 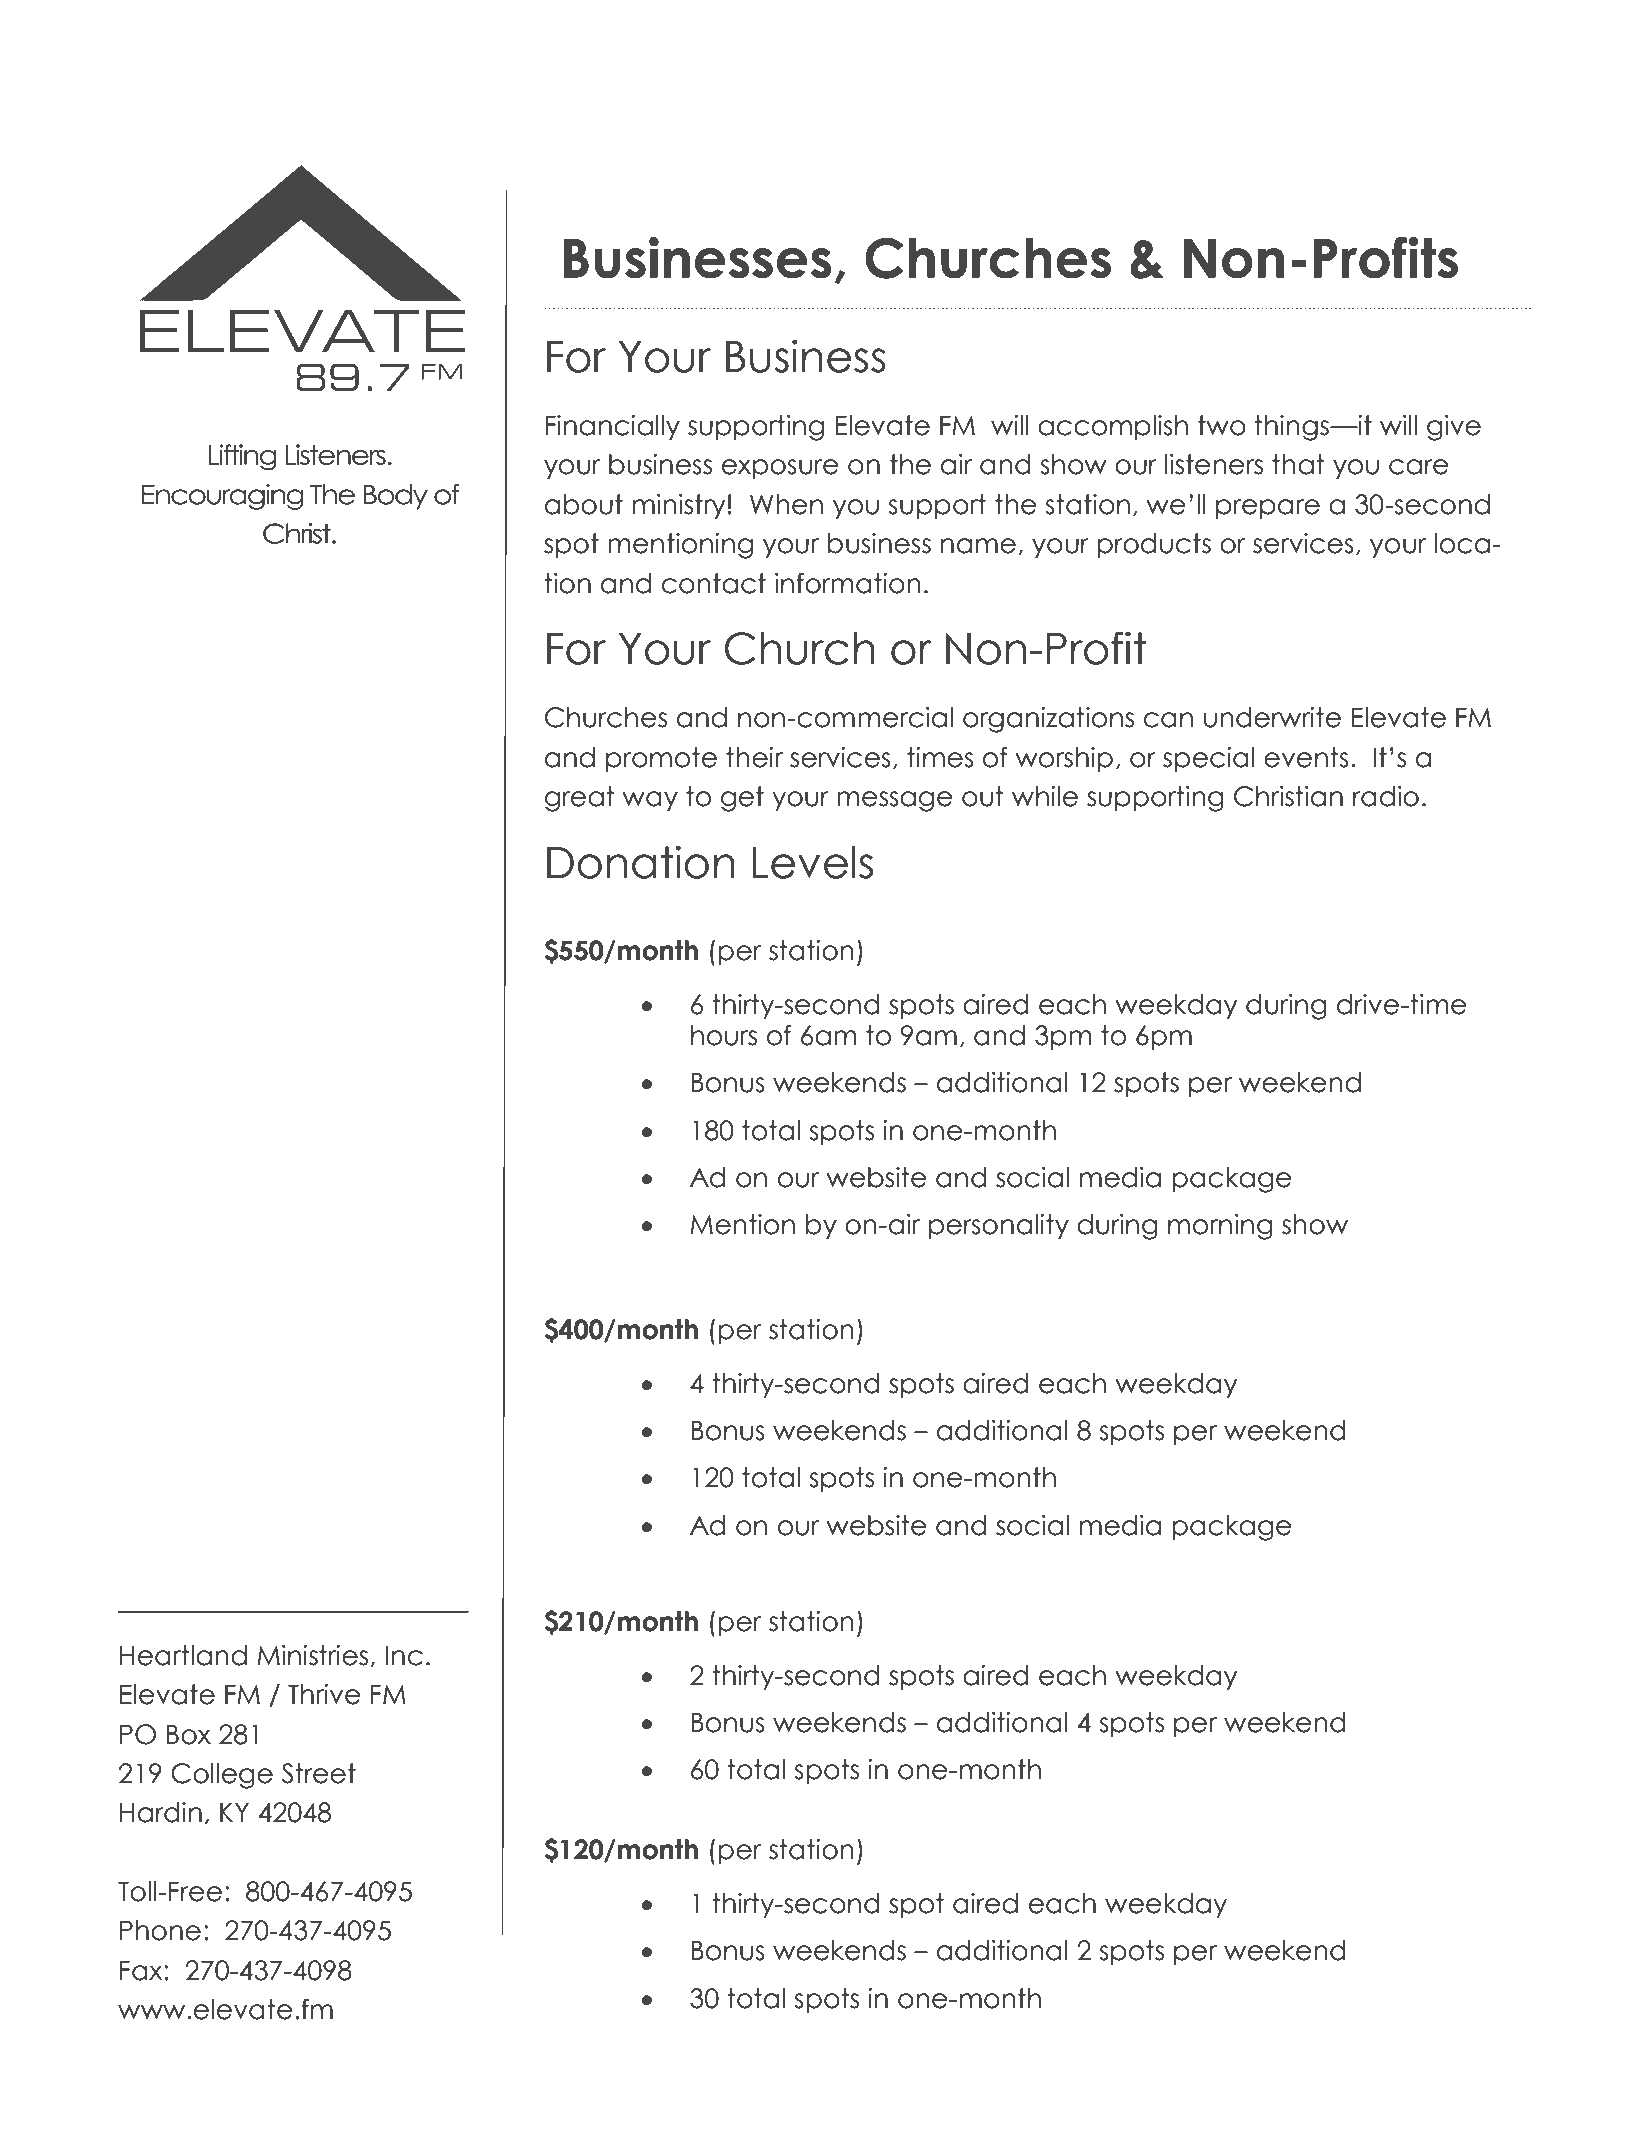 What do you see at coordinates (724, 1035) in the screenshot?
I see `hours` at bounding box center [724, 1035].
